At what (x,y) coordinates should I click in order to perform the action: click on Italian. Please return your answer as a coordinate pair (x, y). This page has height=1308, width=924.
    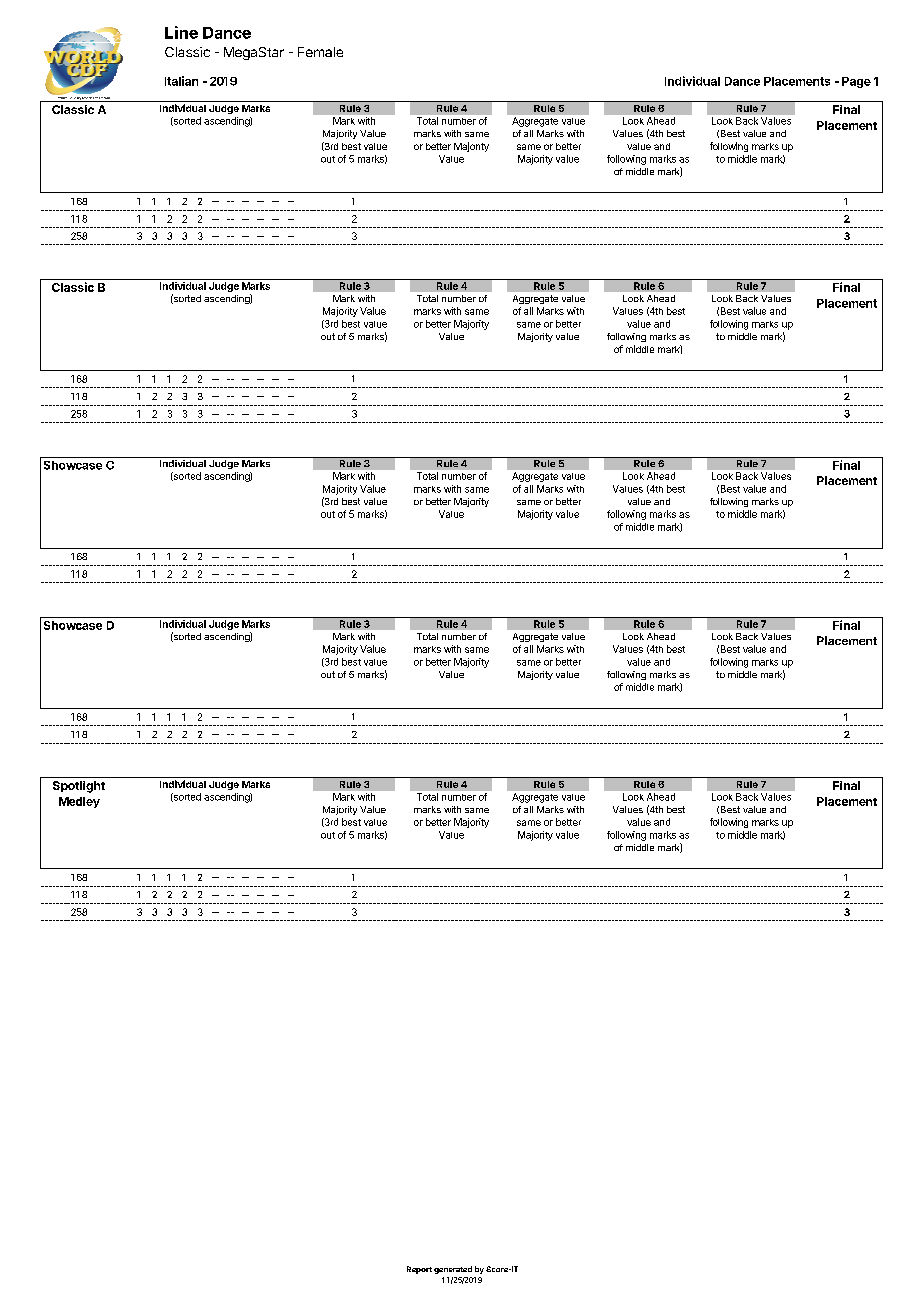
    Looking at the image, I should click on (181, 81).
